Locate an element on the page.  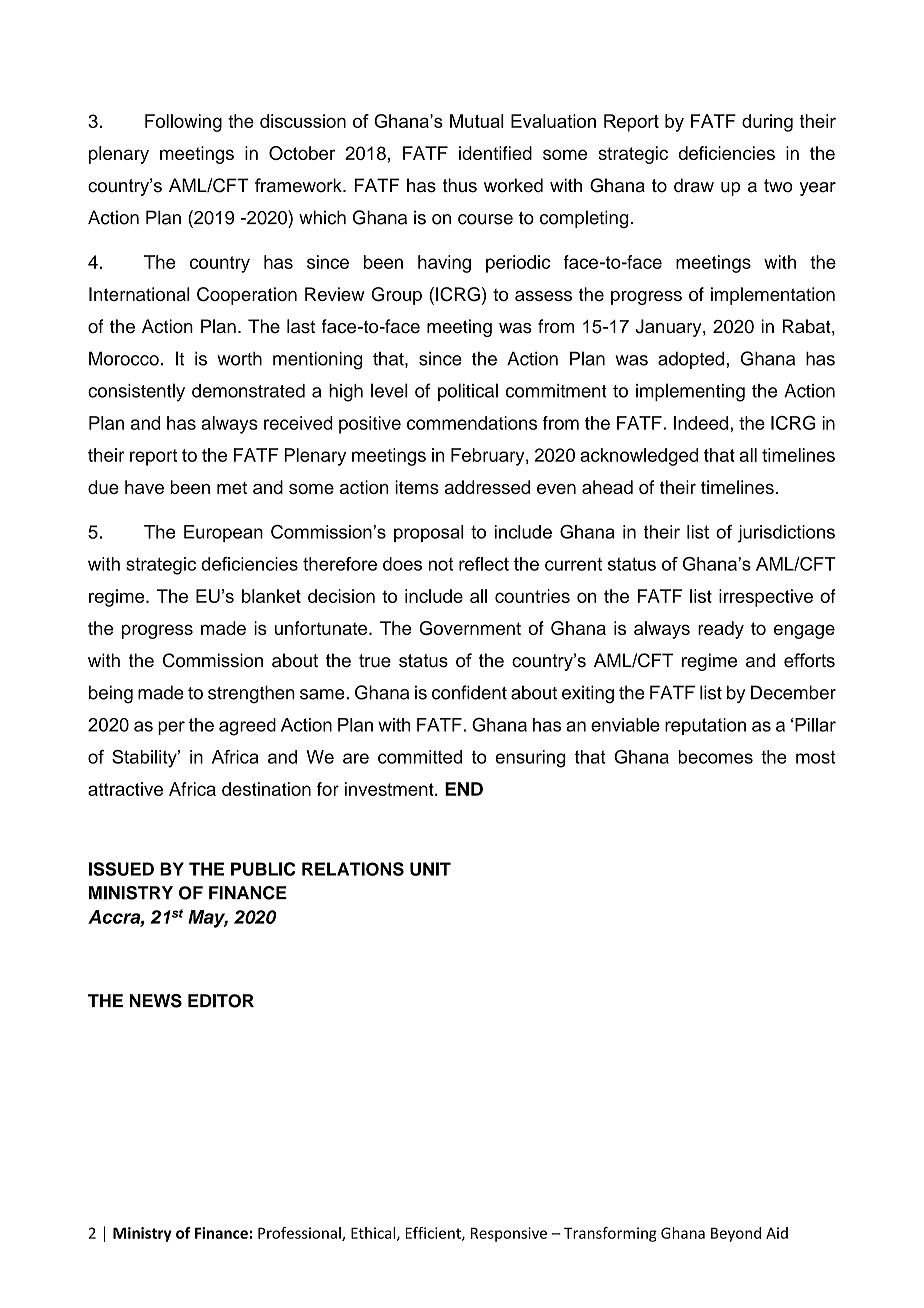
strengthen is located at coordinates (251, 694).
